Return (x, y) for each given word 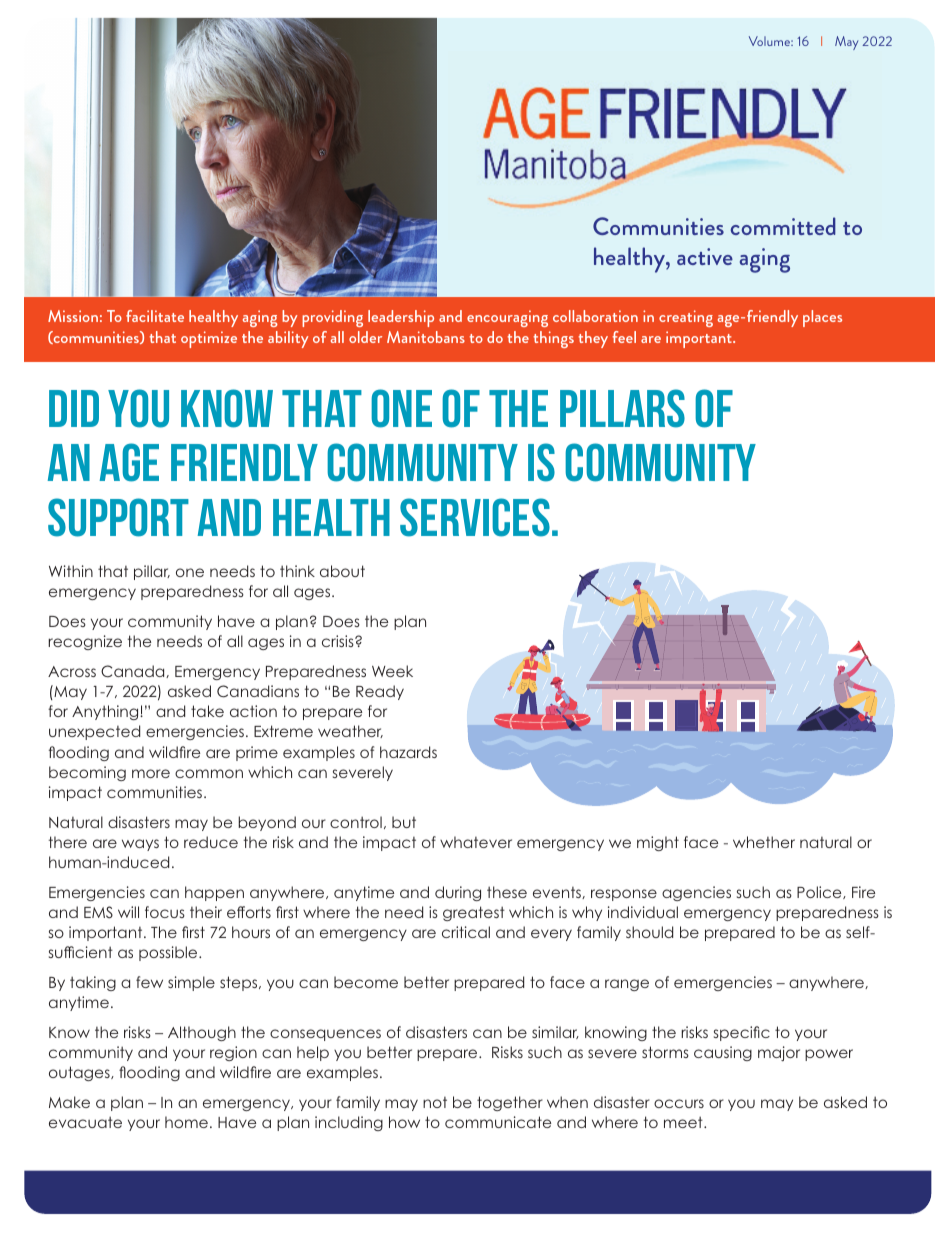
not (435, 1102)
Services (475, 517)
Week (392, 671)
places (822, 318)
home (186, 1122)
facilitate (155, 316)
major (779, 1053)
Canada (134, 671)
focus (165, 912)
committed (783, 226)
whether (764, 842)
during (458, 893)
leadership (401, 318)
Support (118, 517)
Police (820, 892)
